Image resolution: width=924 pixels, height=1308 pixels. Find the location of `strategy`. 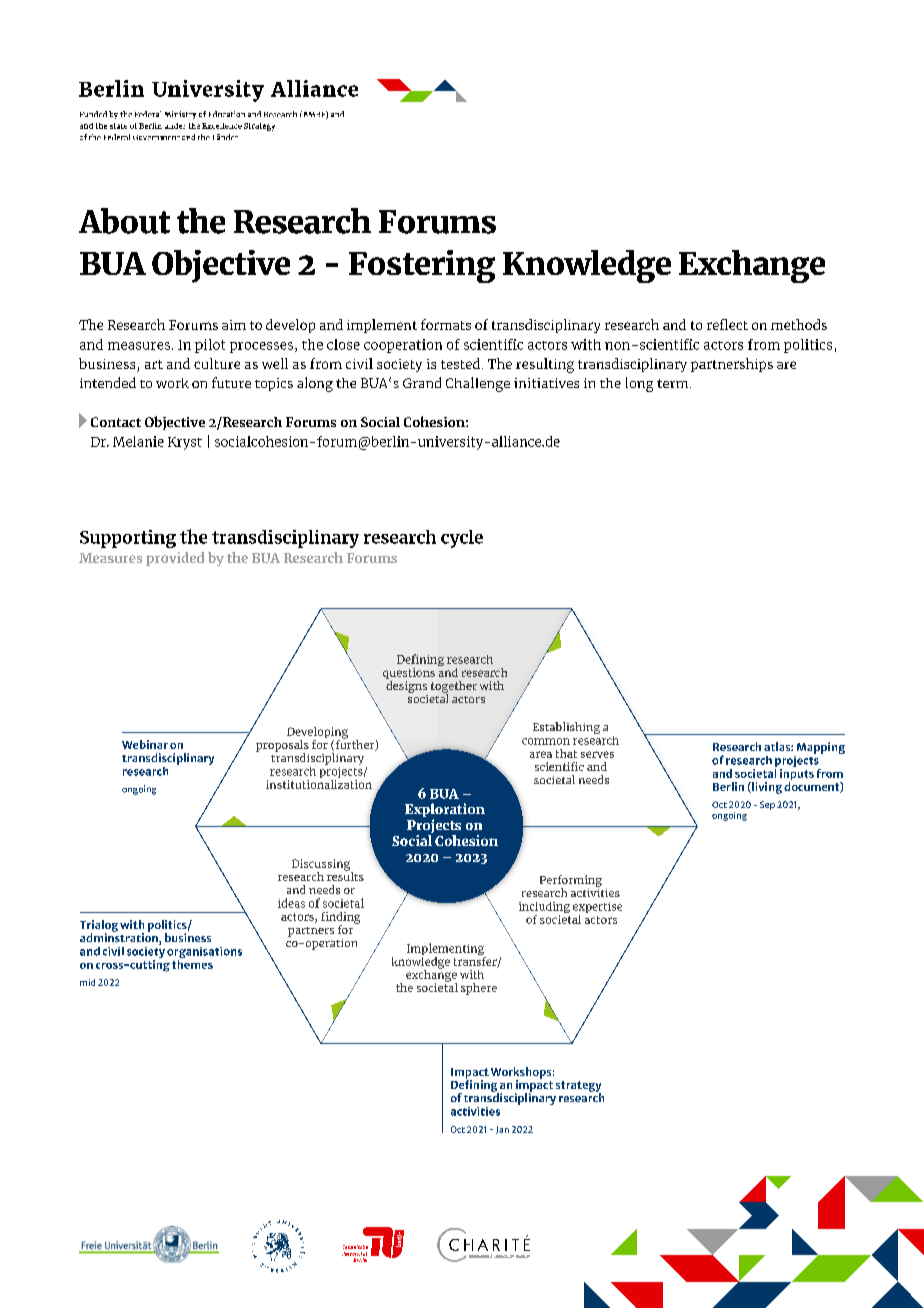

strategy is located at coordinates (578, 1087).
